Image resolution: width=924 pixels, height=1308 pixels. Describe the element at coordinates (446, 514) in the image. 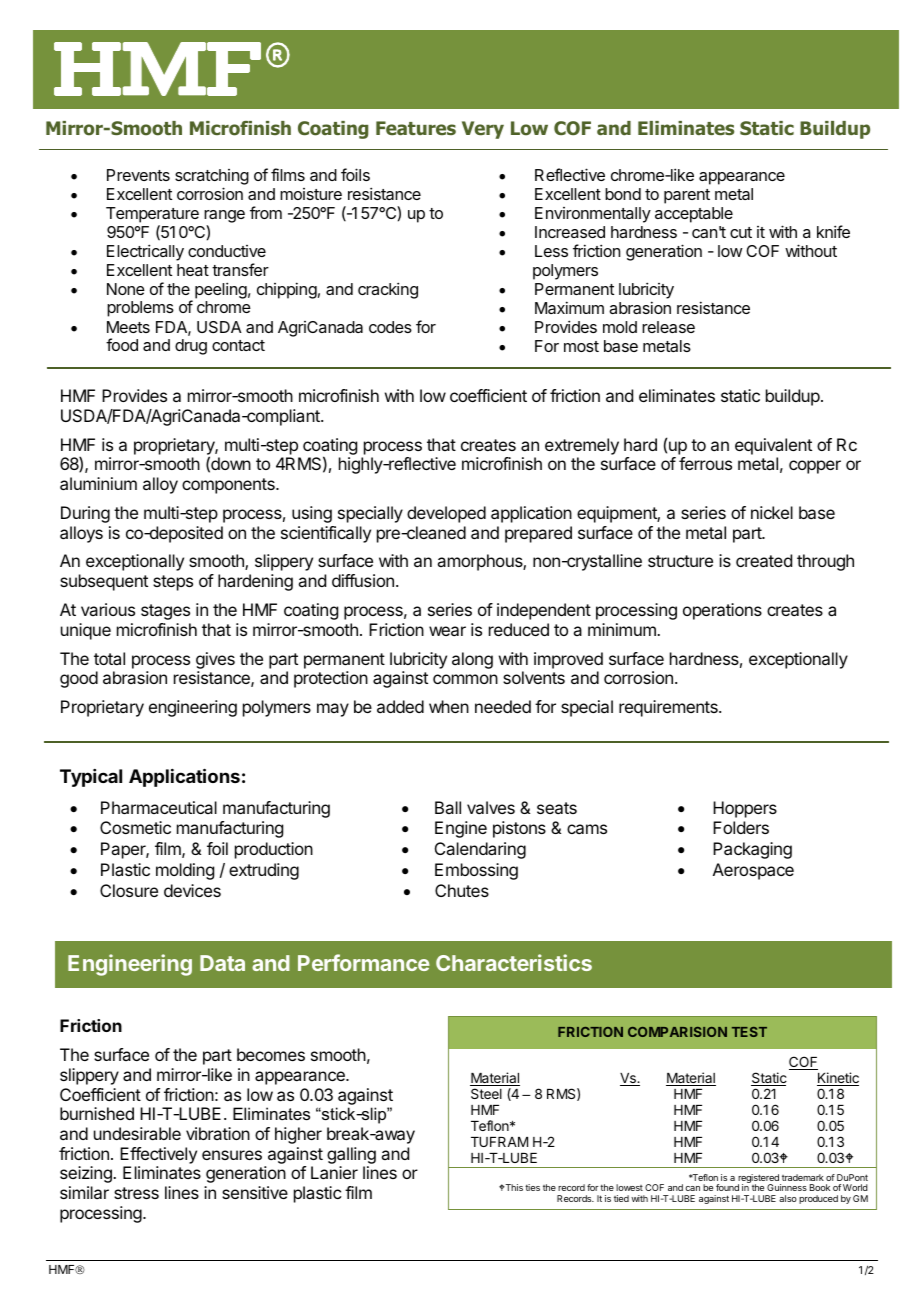

I see `developed` at that location.
